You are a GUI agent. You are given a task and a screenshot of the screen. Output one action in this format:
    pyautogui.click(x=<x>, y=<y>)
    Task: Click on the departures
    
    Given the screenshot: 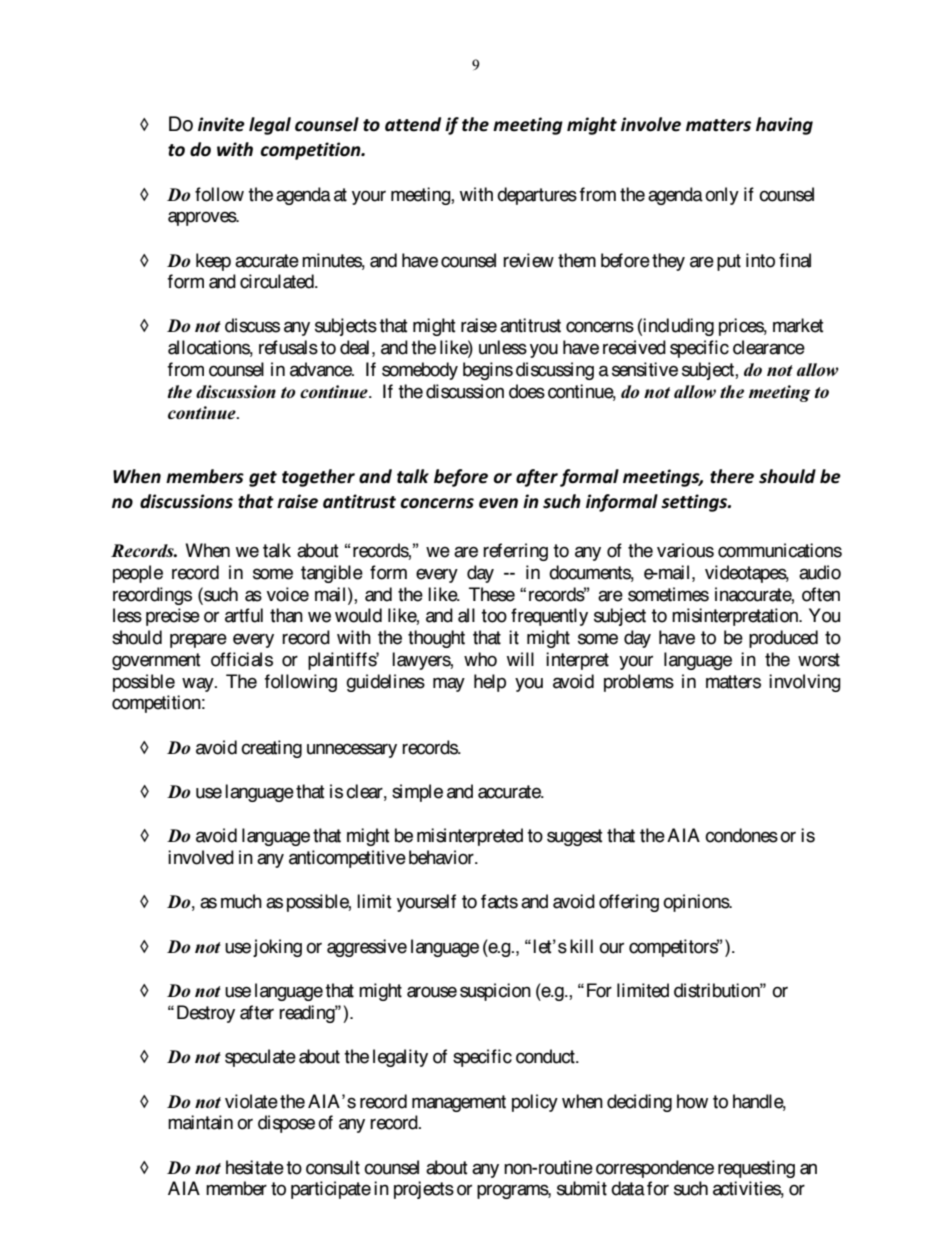 What is the action you would take?
    pyautogui.click(x=537, y=196)
